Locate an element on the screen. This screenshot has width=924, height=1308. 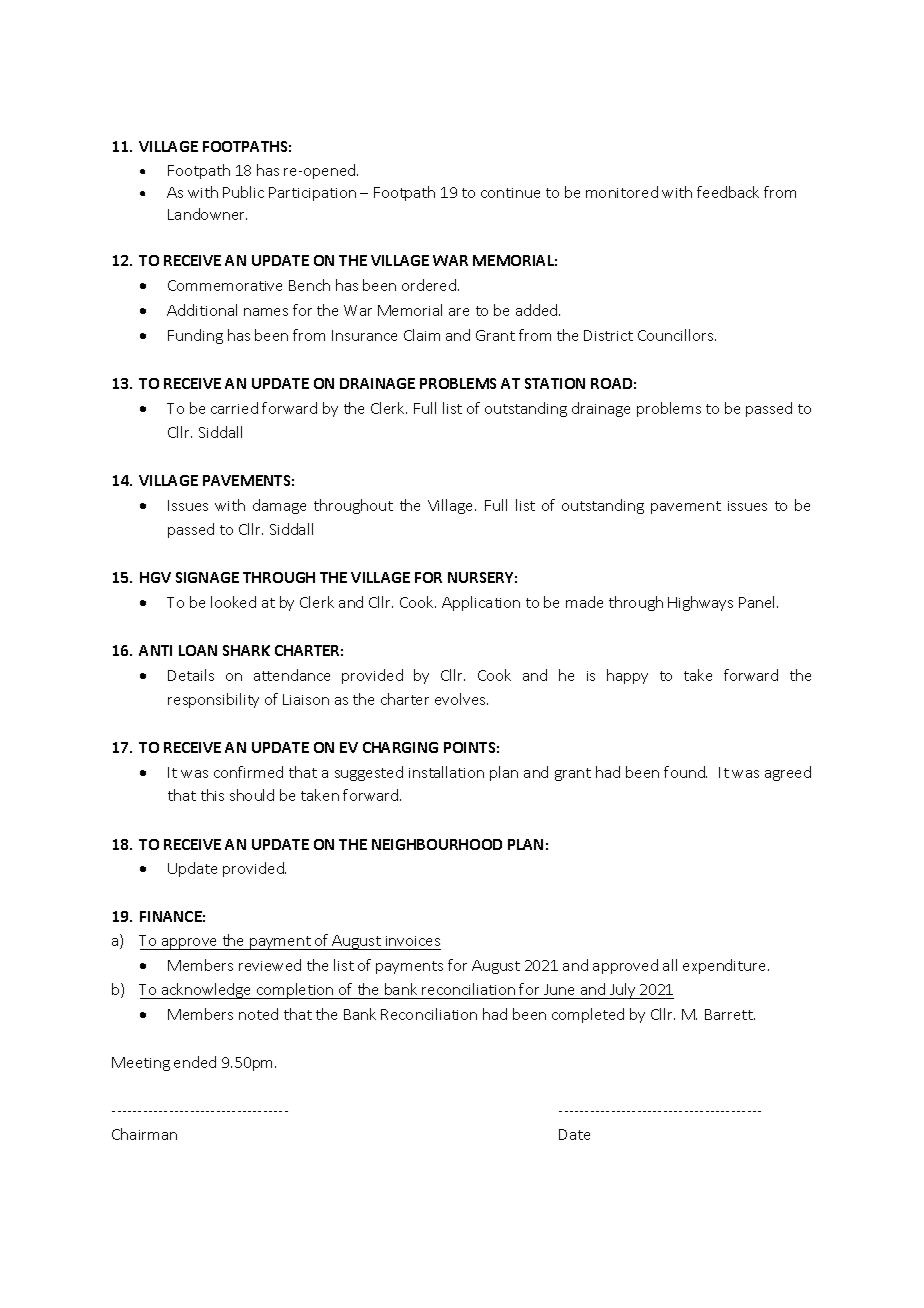
continue is located at coordinates (510, 193).
